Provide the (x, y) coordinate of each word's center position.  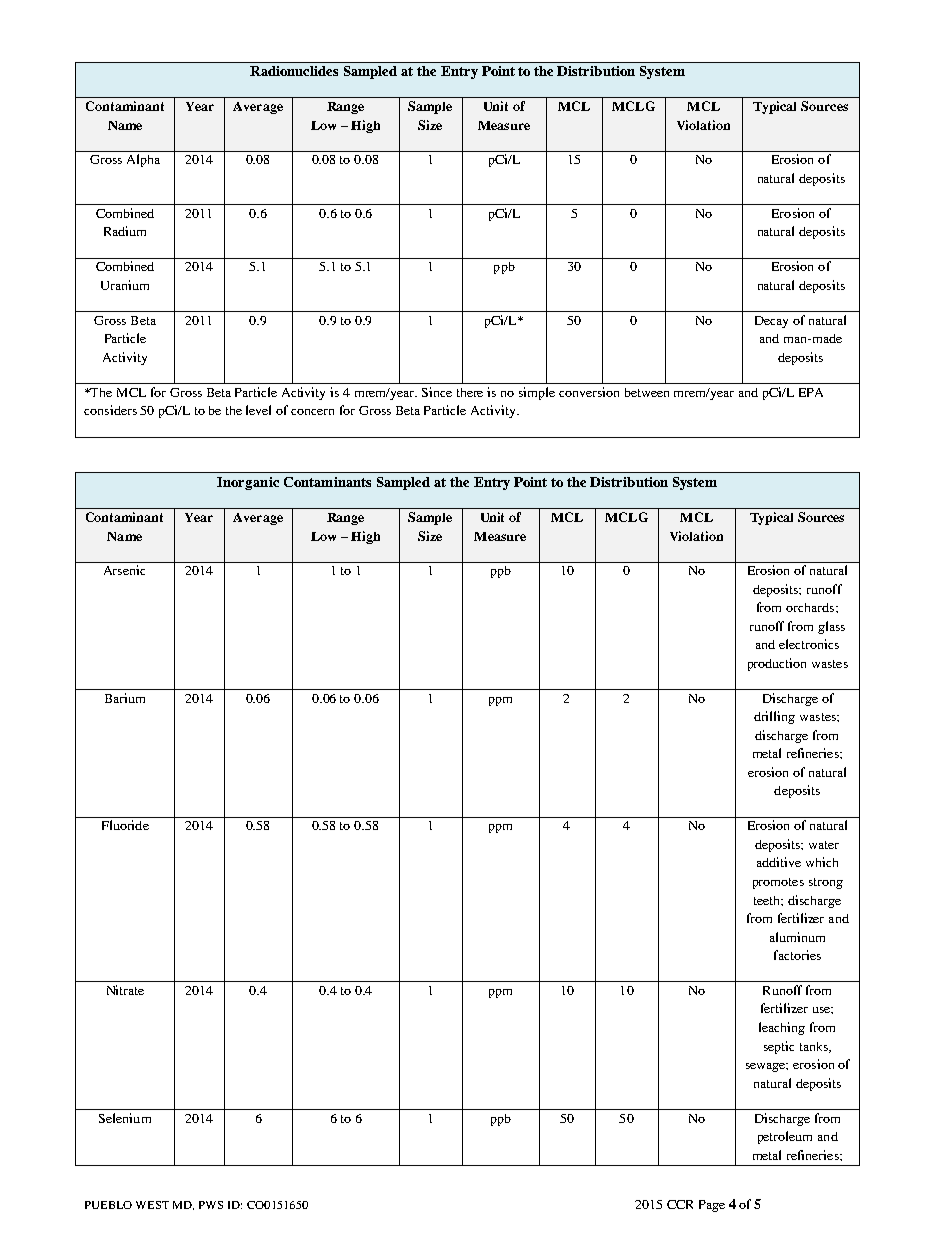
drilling (774, 717)
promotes (778, 883)
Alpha (143, 160)
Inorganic (248, 483)
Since (437, 392)
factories (797, 955)
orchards (811, 607)
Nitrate (125, 990)
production (777, 664)
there (470, 392)
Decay (771, 322)
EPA (811, 392)
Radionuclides (294, 71)
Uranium (125, 285)
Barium (125, 698)
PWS (211, 1205)
